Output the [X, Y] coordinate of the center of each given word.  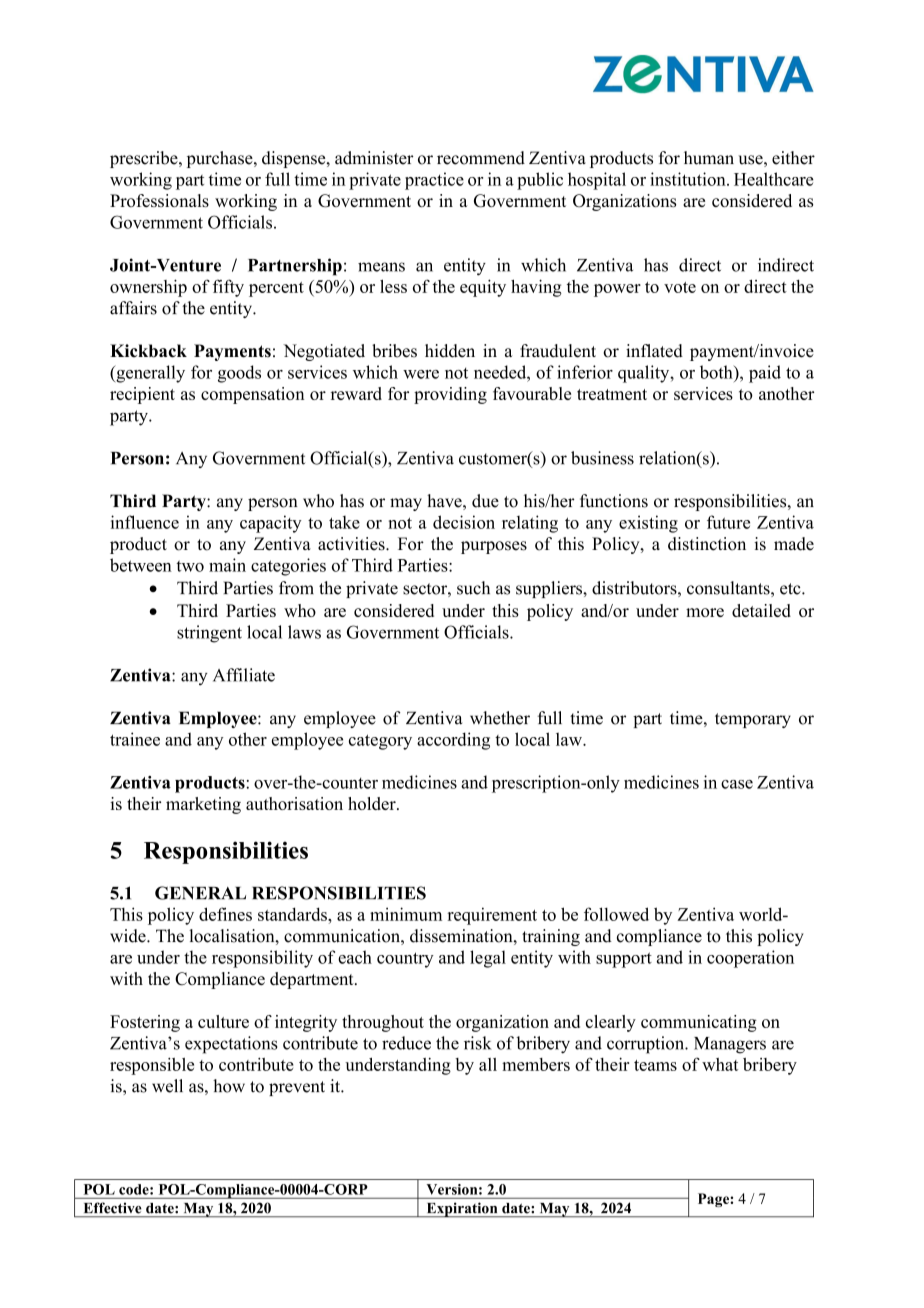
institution [689, 179]
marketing [203, 805]
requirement [492, 916]
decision [464, 522]
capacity [271, 524]
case [737, 784]
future [728, 522]
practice [434, 181]
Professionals [159, 200]
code [135, 1189]
